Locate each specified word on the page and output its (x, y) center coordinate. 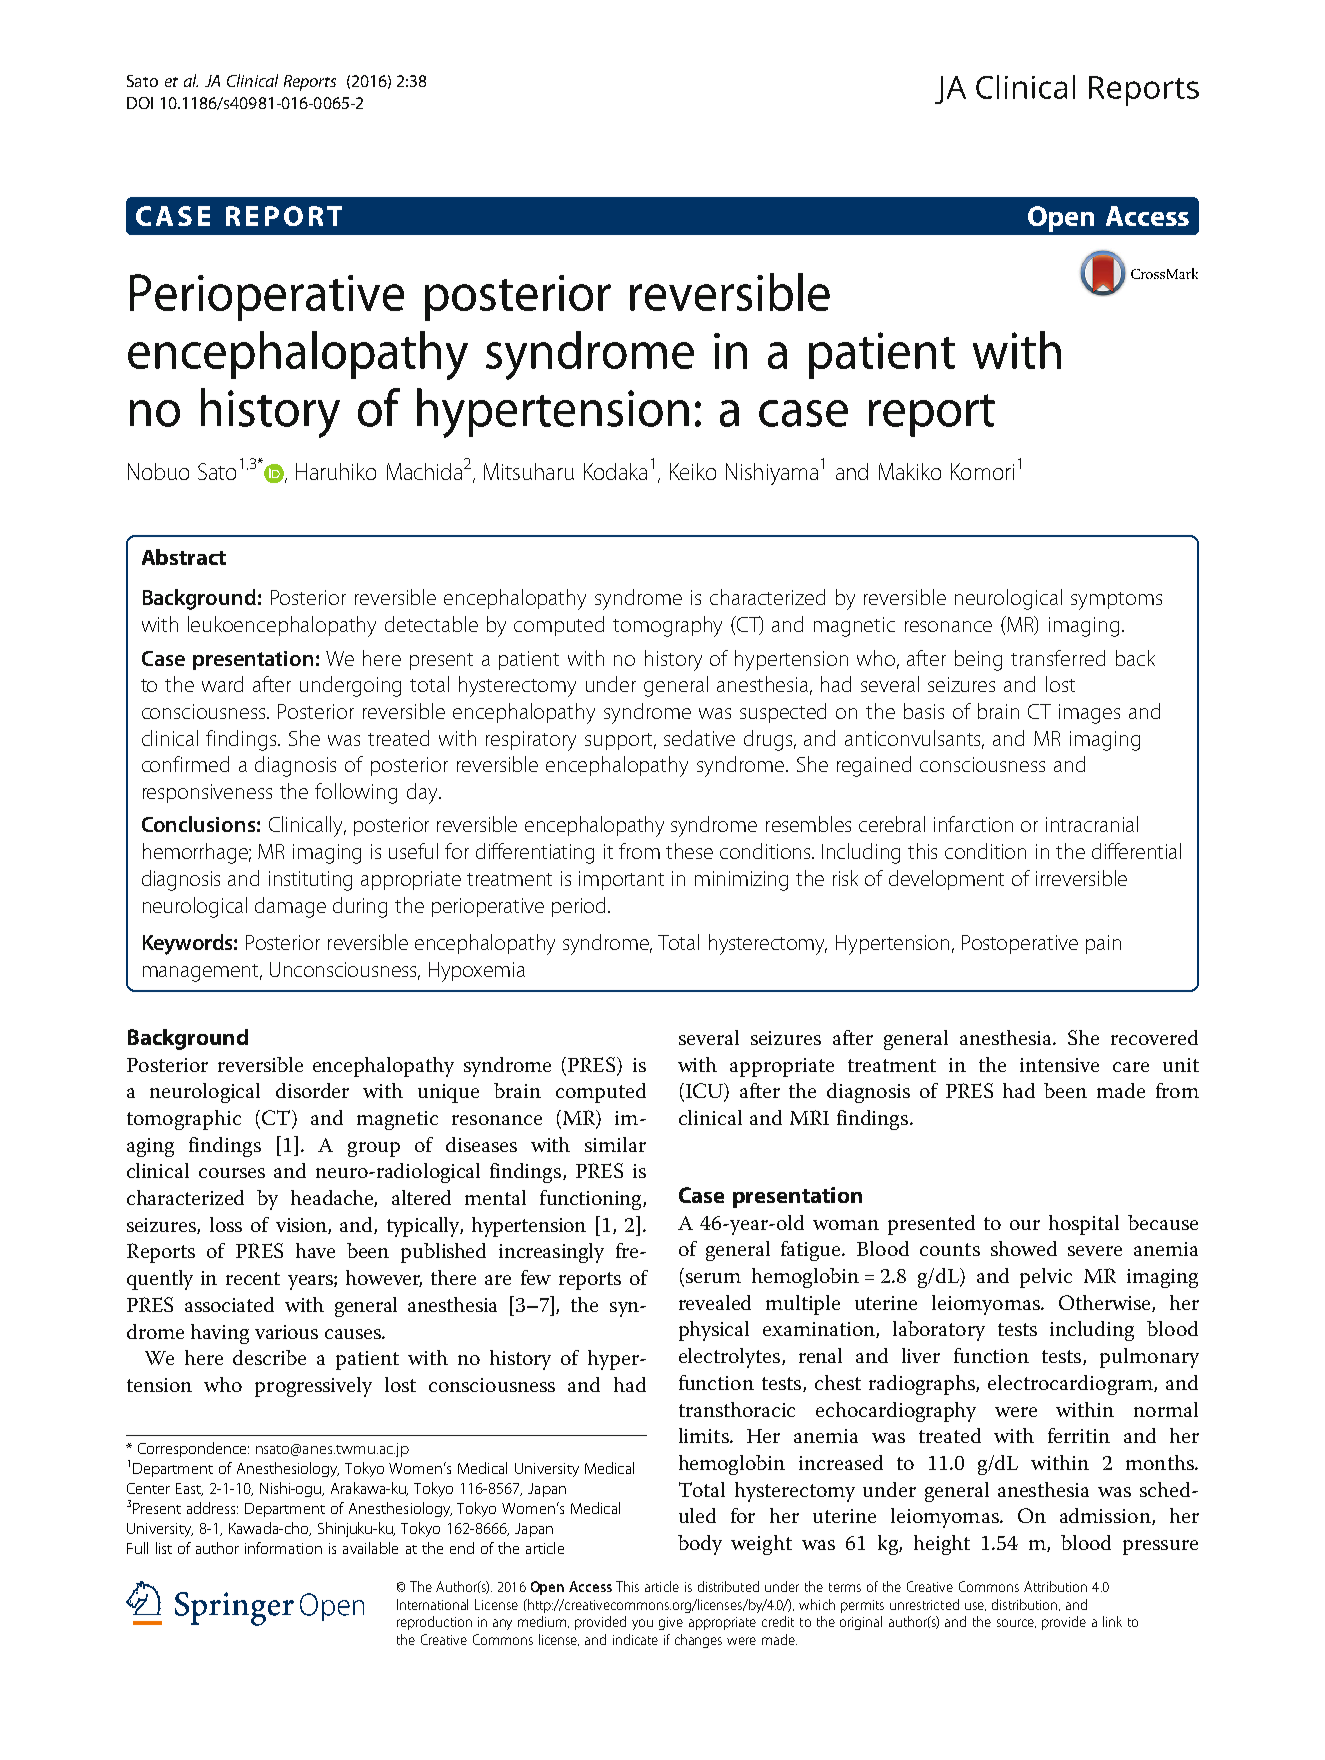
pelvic (1046, 1278)
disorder (312, 1090)
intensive (1059, 1065)
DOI (140, 103)
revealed (715, 1302)
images (1089, 714)
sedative (699, 738)
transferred (1058, 658)
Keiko (693, 471)
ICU (706, 1092)
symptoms (1116, 601)
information (283, 1548)
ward (222, 684)
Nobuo (158, 471)
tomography (667, 626)
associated (229, 1304)
